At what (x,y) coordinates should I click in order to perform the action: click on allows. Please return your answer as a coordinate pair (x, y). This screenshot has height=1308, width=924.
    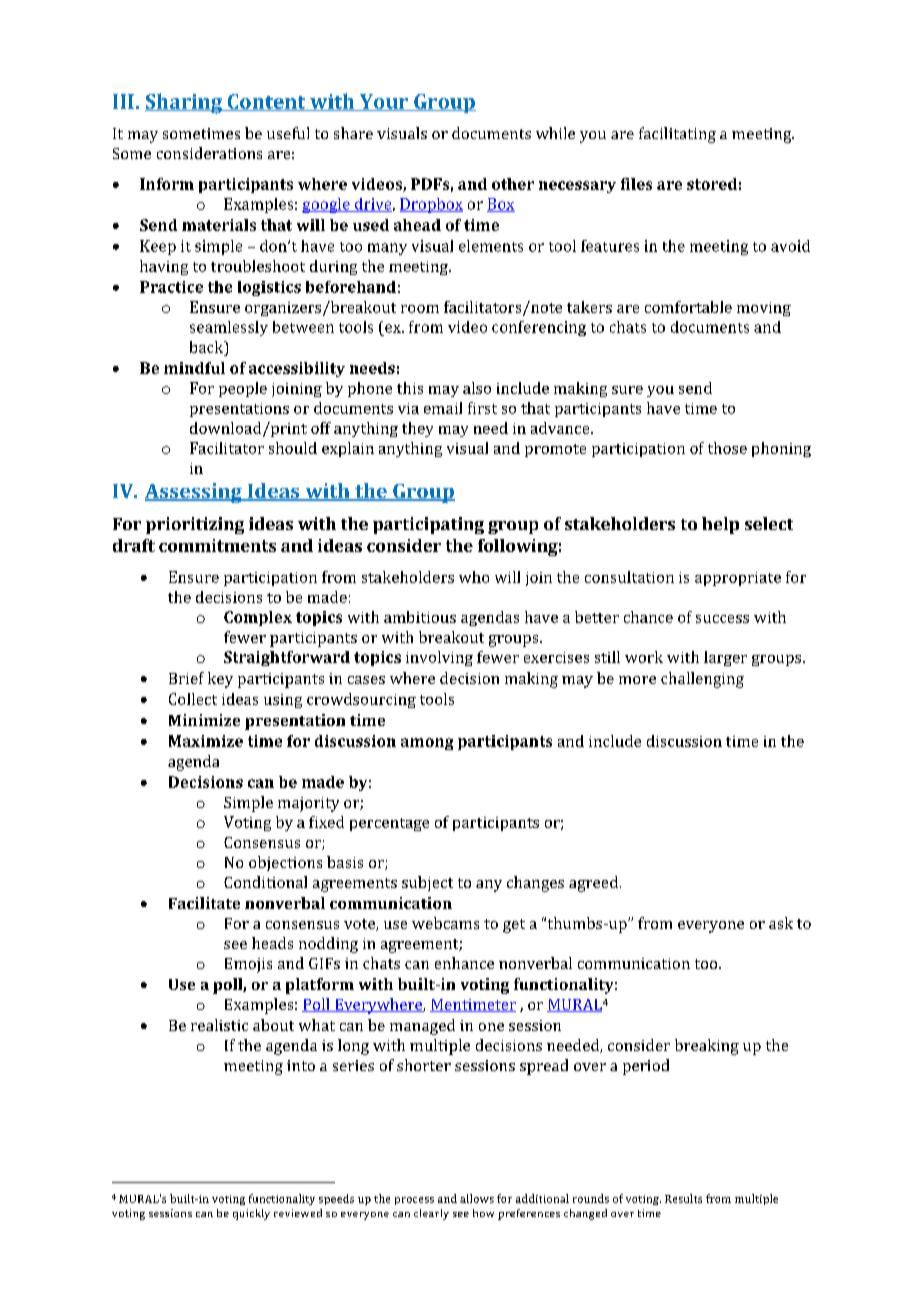
    Looking at the image, I should click on (477, 1198).
